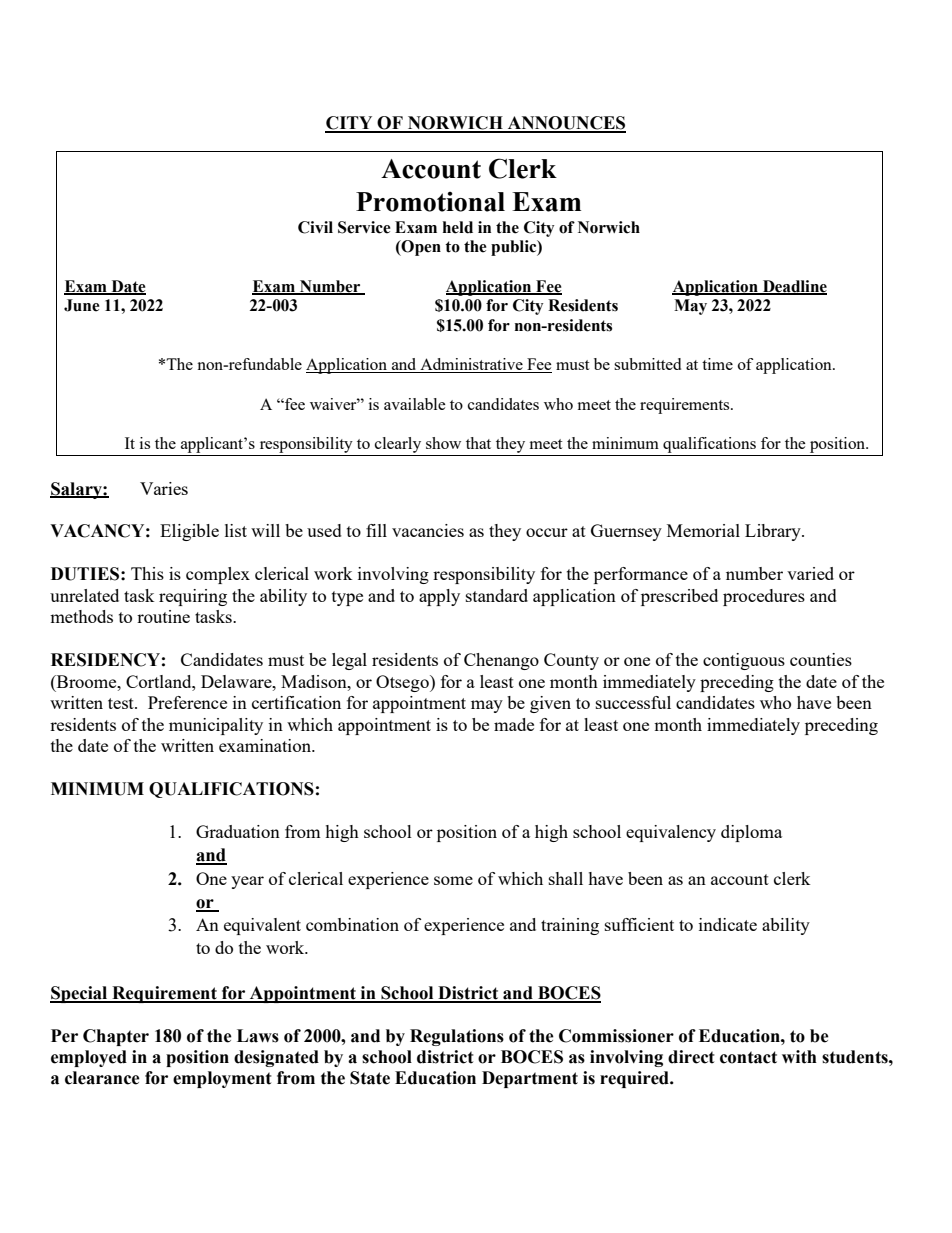 The image size is (952, 1233). Describe the element at coordinates (566, 124) in the page. I see `ANNOUNCES` at that location.
